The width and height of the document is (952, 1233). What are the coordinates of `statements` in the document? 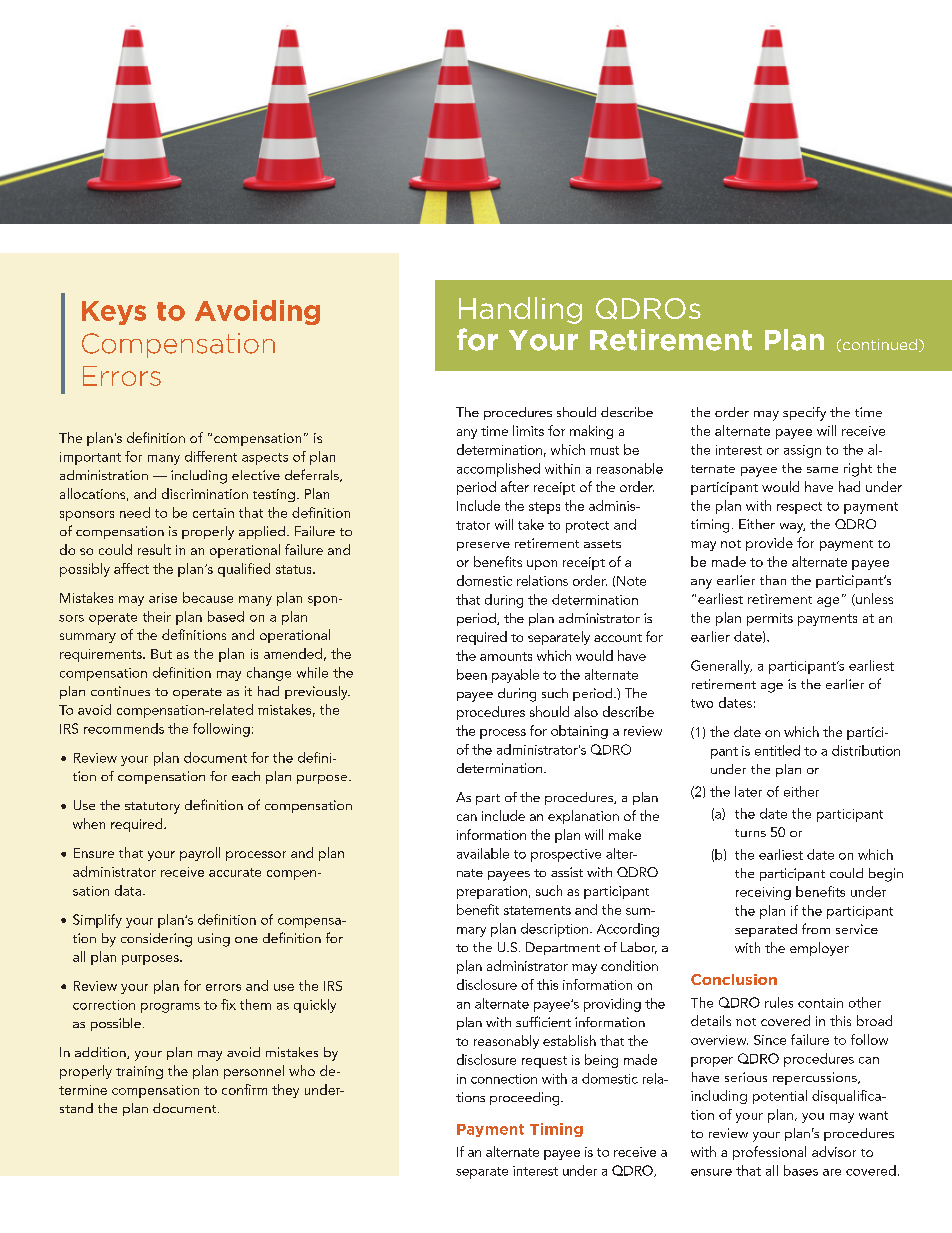 It's located at (537, 910).
